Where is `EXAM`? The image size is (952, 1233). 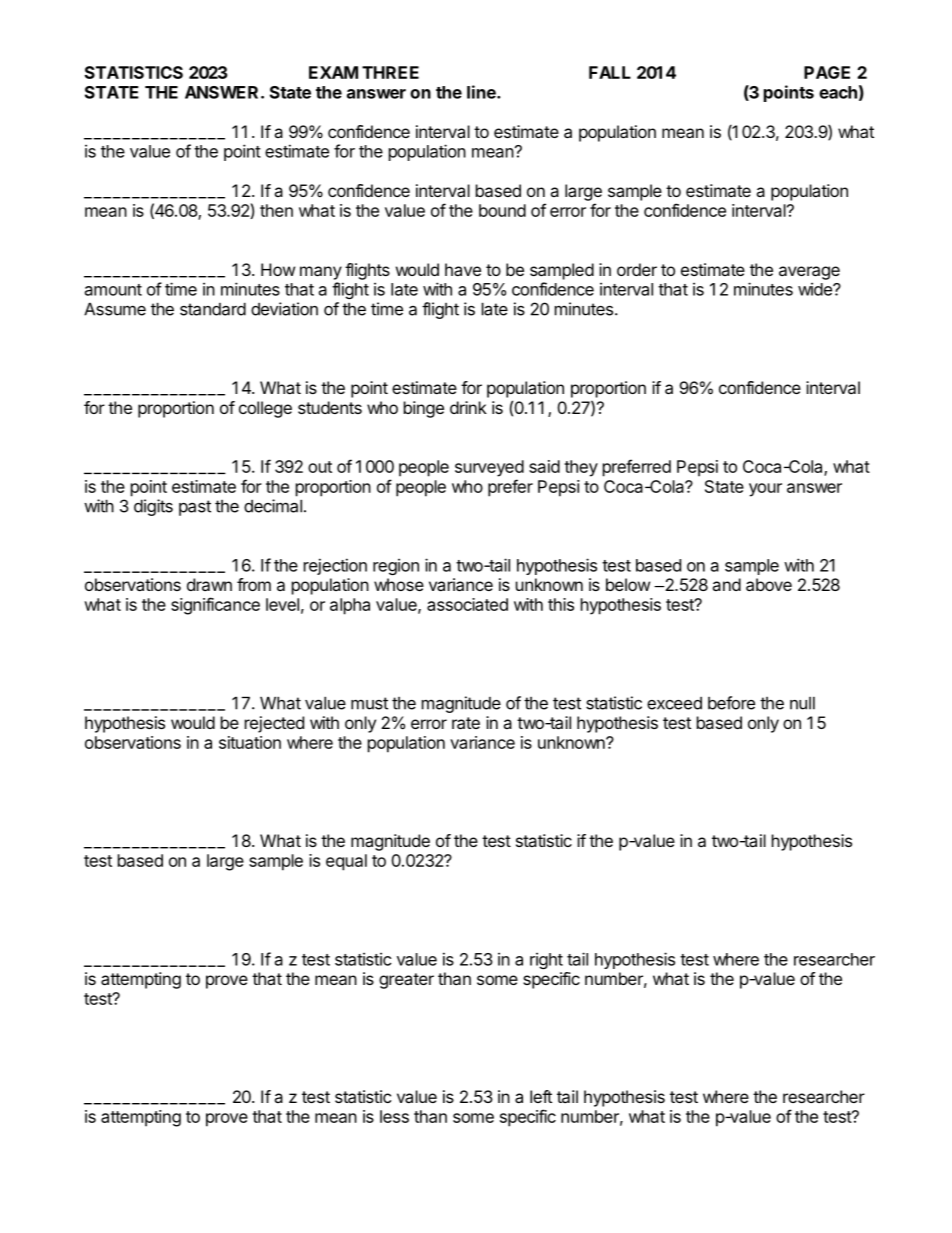 EXAM is located at coordinates (333, 72).
